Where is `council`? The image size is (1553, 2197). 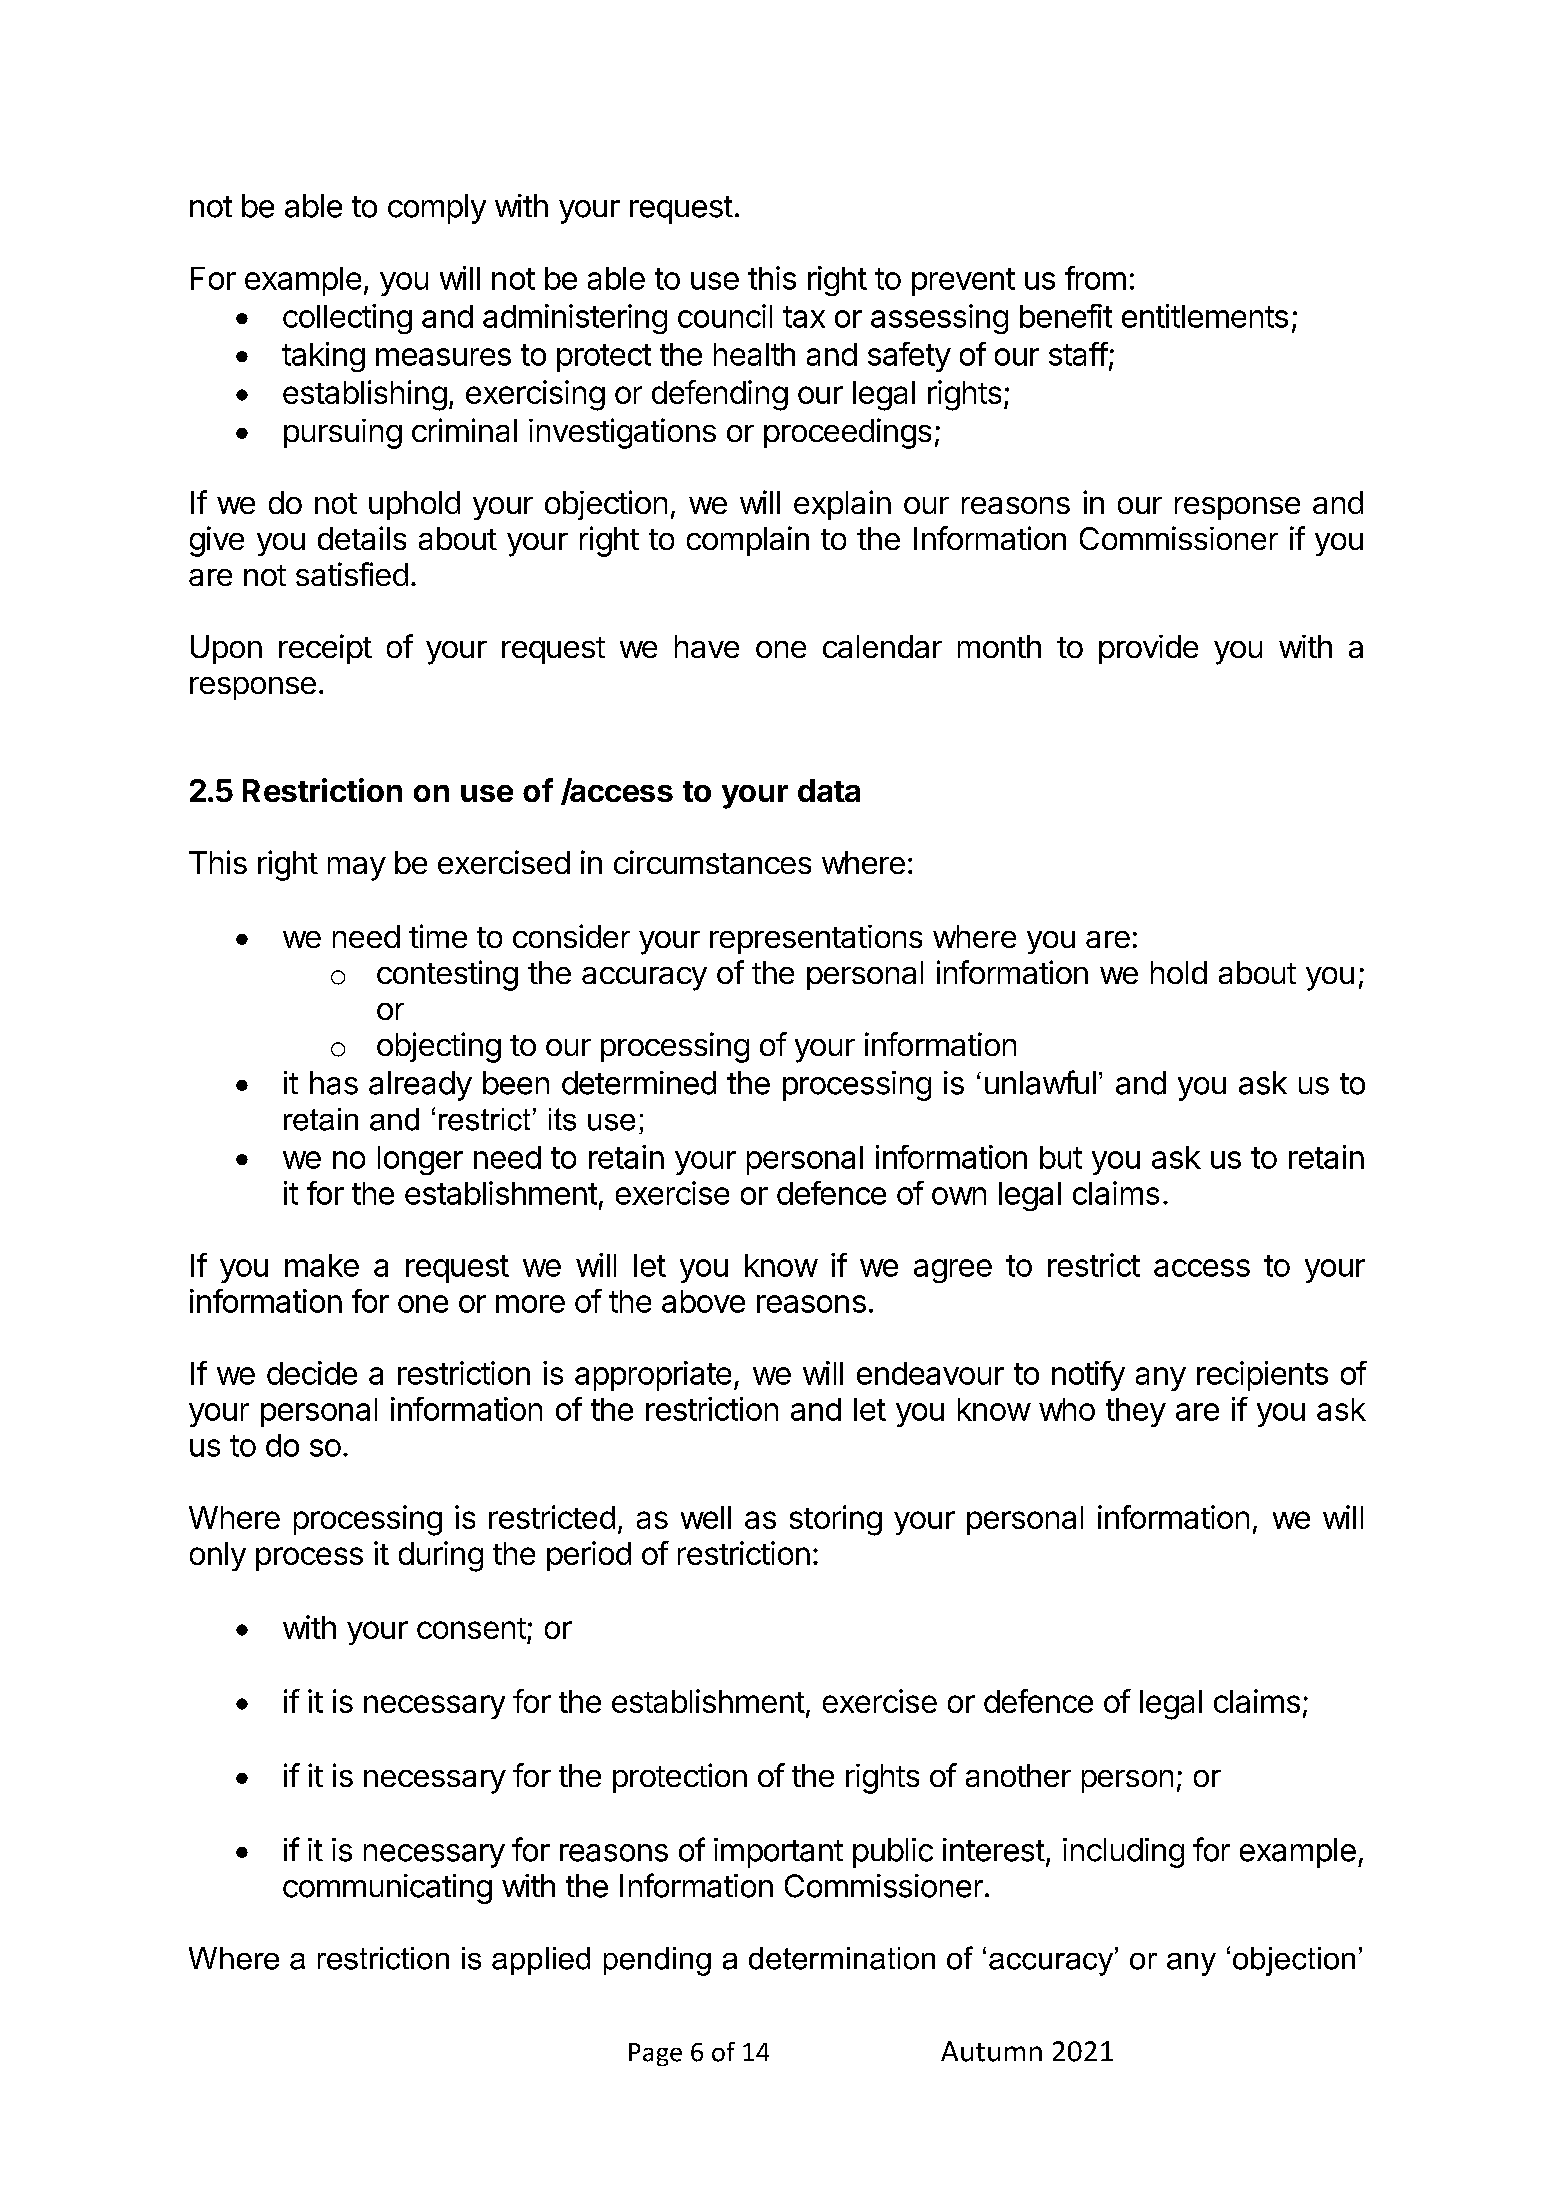
council is located at coordinates (725, 316).
